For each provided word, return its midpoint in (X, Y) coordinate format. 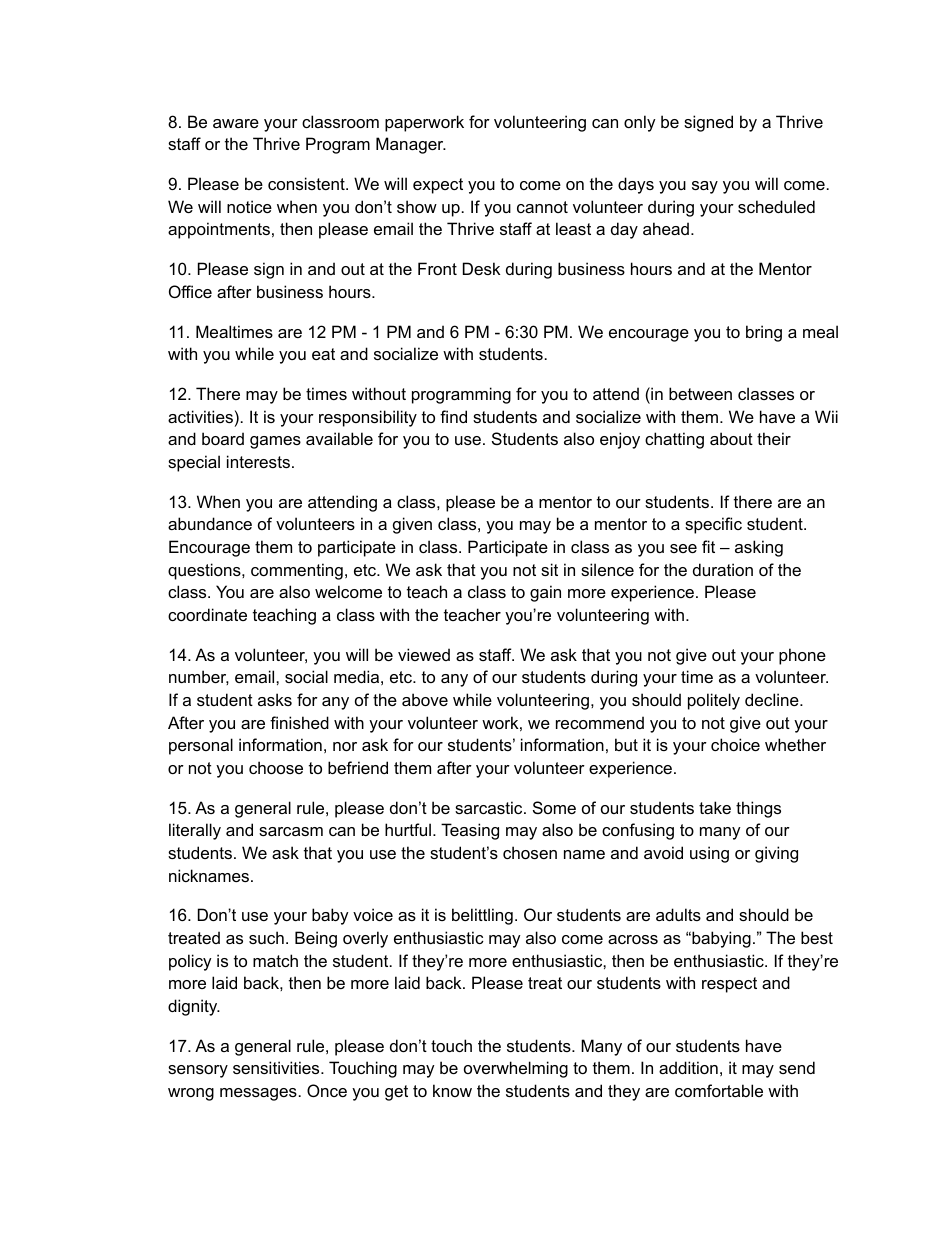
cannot (542, 207)
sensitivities (277, 1067)
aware (236, 123)
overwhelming (516, 1069)
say (705, 187)
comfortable (719, 1090)
